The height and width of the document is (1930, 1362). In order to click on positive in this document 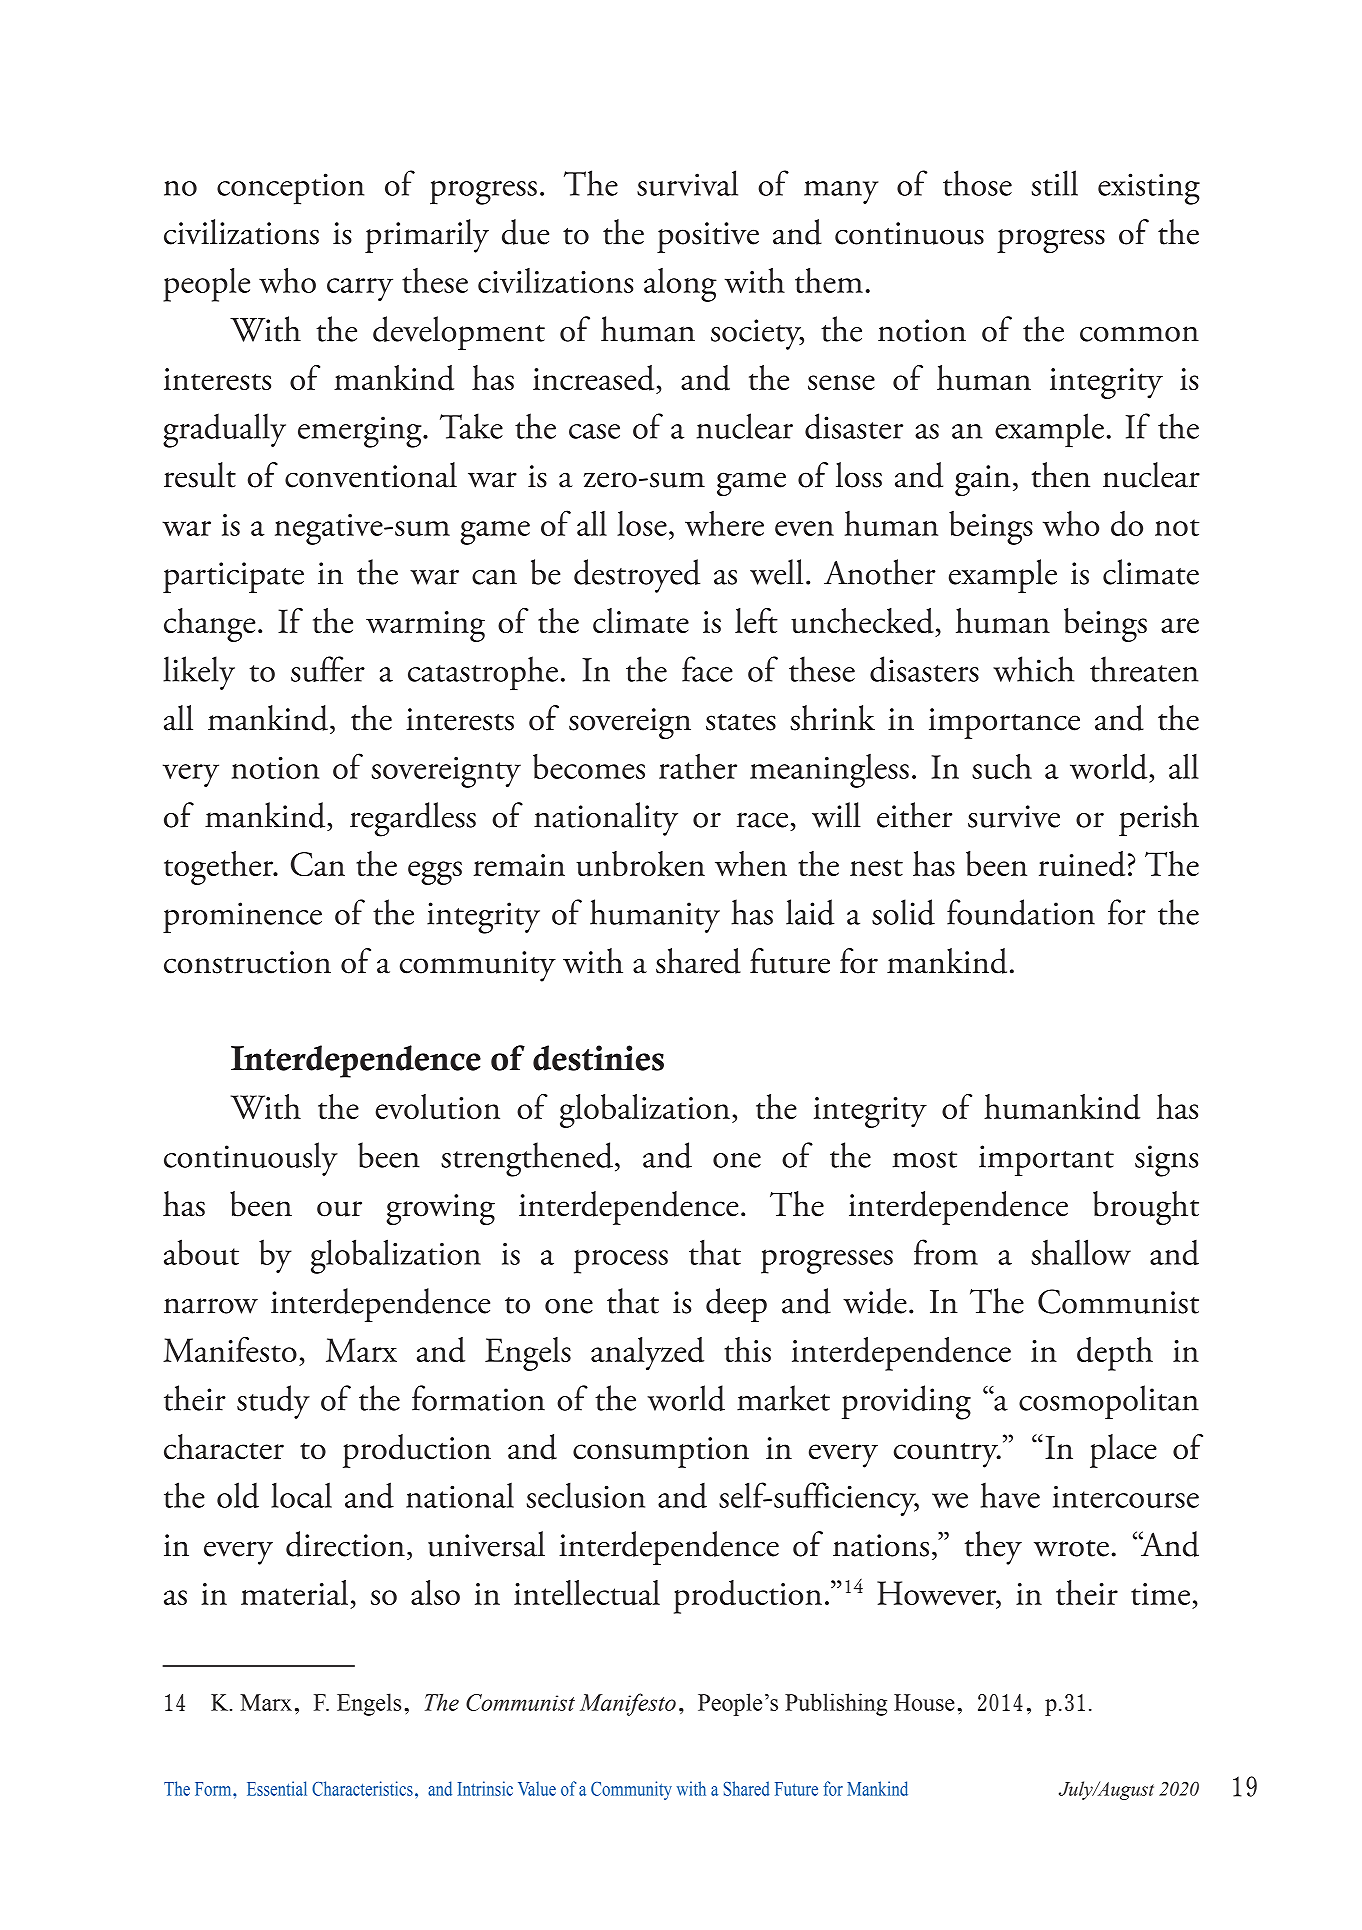, I will do `click(708, 237)`.
